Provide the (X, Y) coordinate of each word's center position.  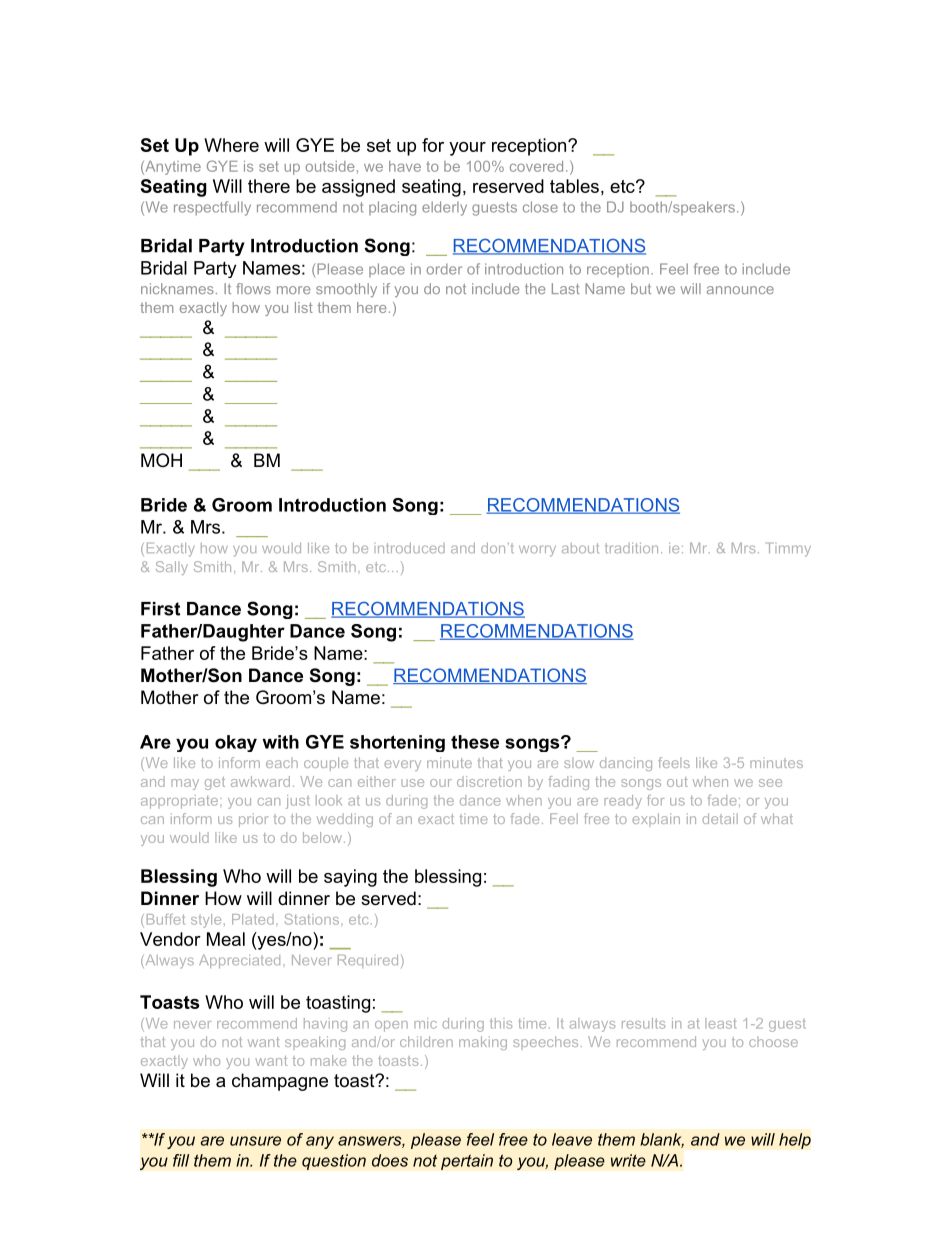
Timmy (788, 550)
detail (720, 818)
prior (253, 820)
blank (662, 1140)
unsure (255, 1141)
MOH (161, 460)
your (467, 149)
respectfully (212, 208)
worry (537, 551)
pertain (467, 1162)
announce (740, 290)
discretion (489, 781)
